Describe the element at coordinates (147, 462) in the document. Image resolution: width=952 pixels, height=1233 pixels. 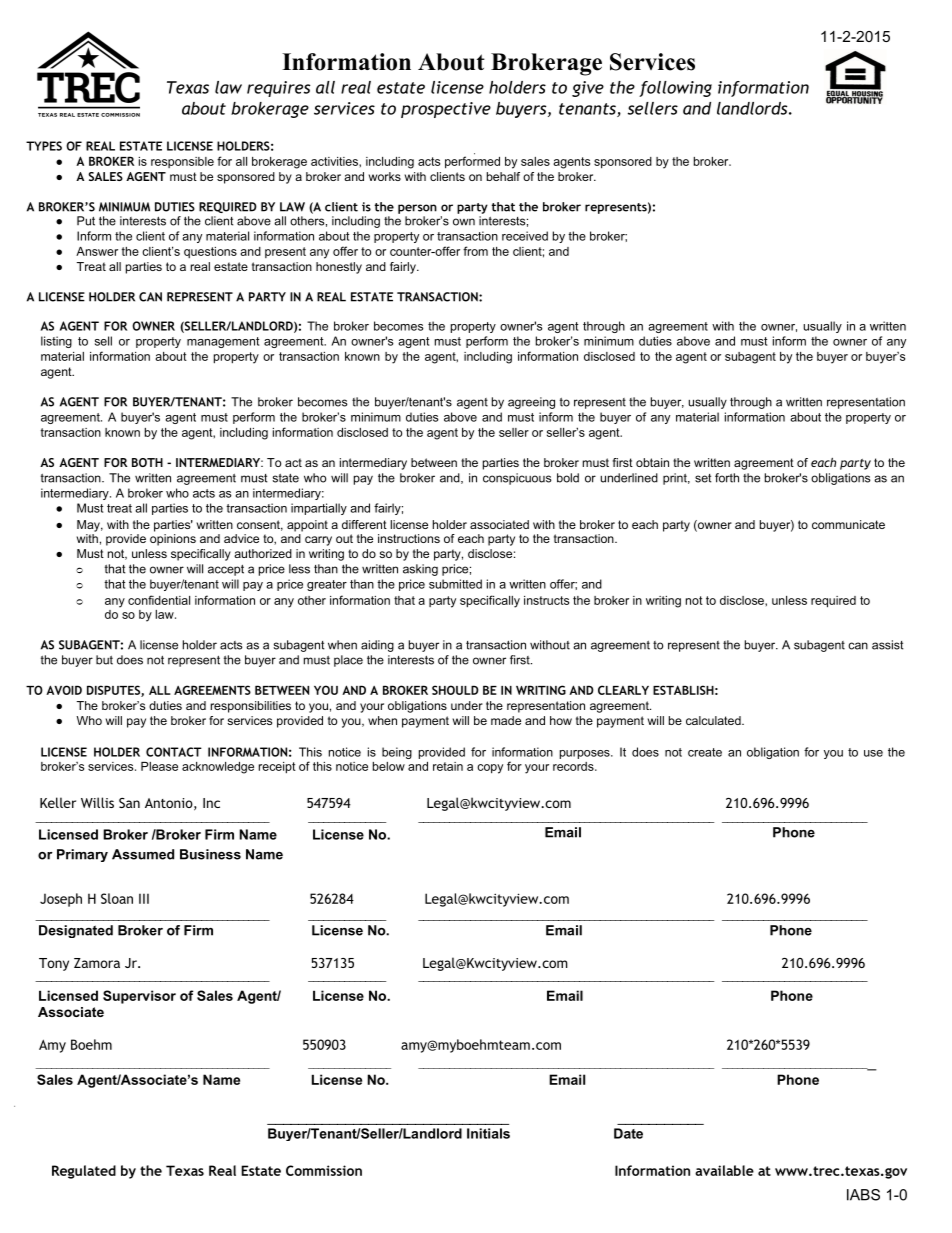
I see `BOTH` at that location.
